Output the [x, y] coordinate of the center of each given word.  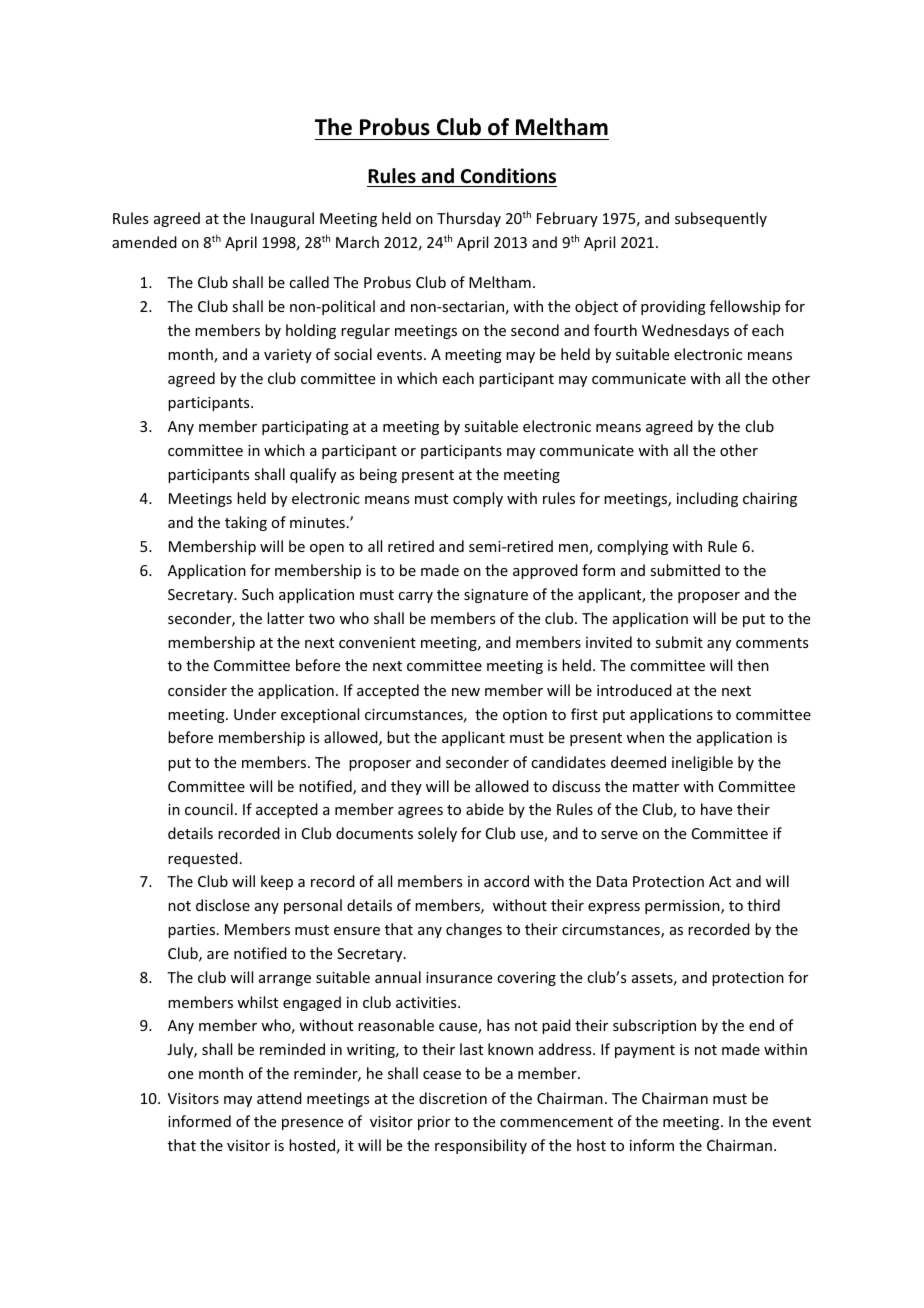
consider [197, 690]
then [753, 665]
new [466, 692]
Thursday [469, 219]
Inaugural [282, 219]
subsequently [721, 219]
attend [279, 1098]
